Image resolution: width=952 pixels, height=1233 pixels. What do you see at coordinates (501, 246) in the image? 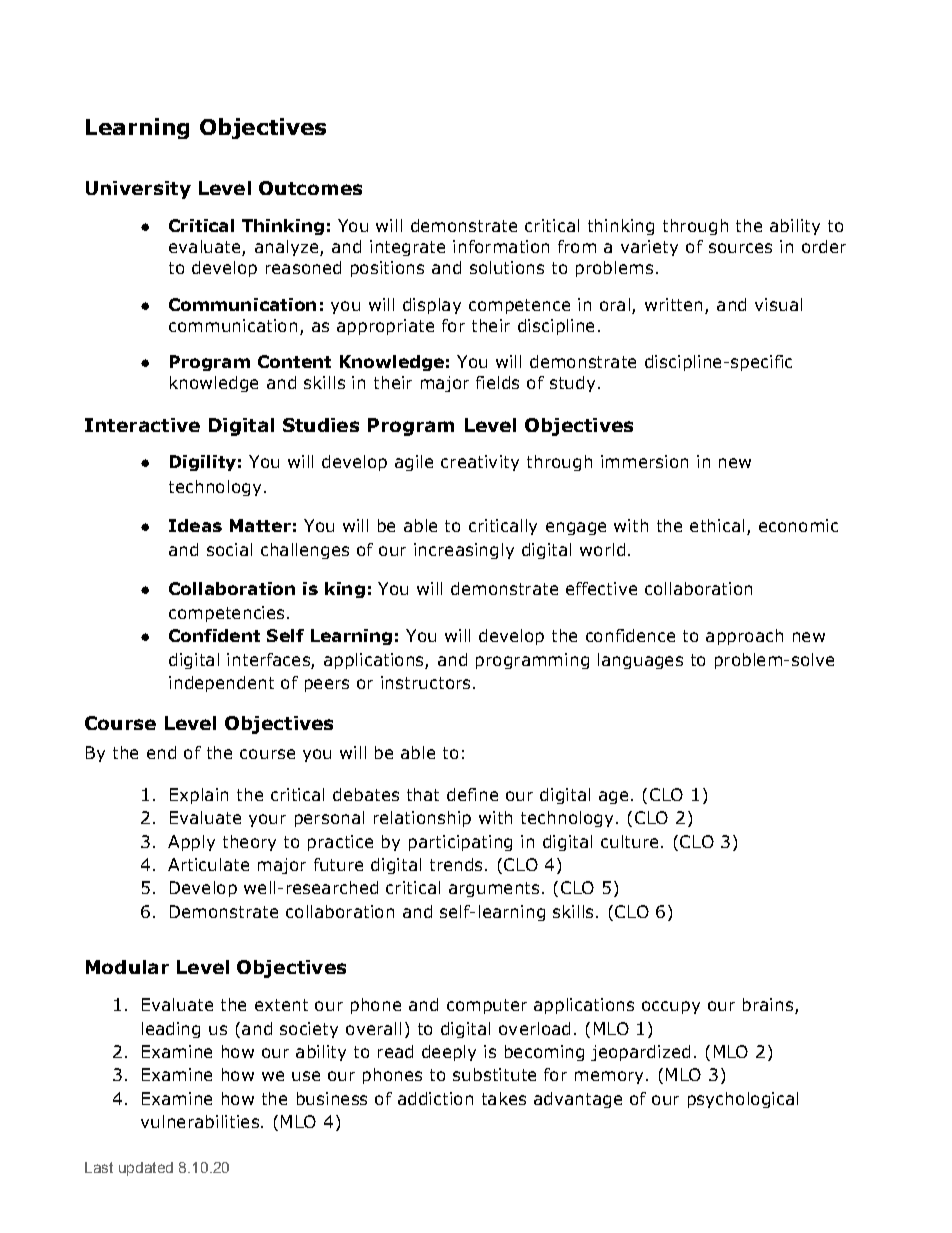
I see `information` at bounding box center [501, 246].
